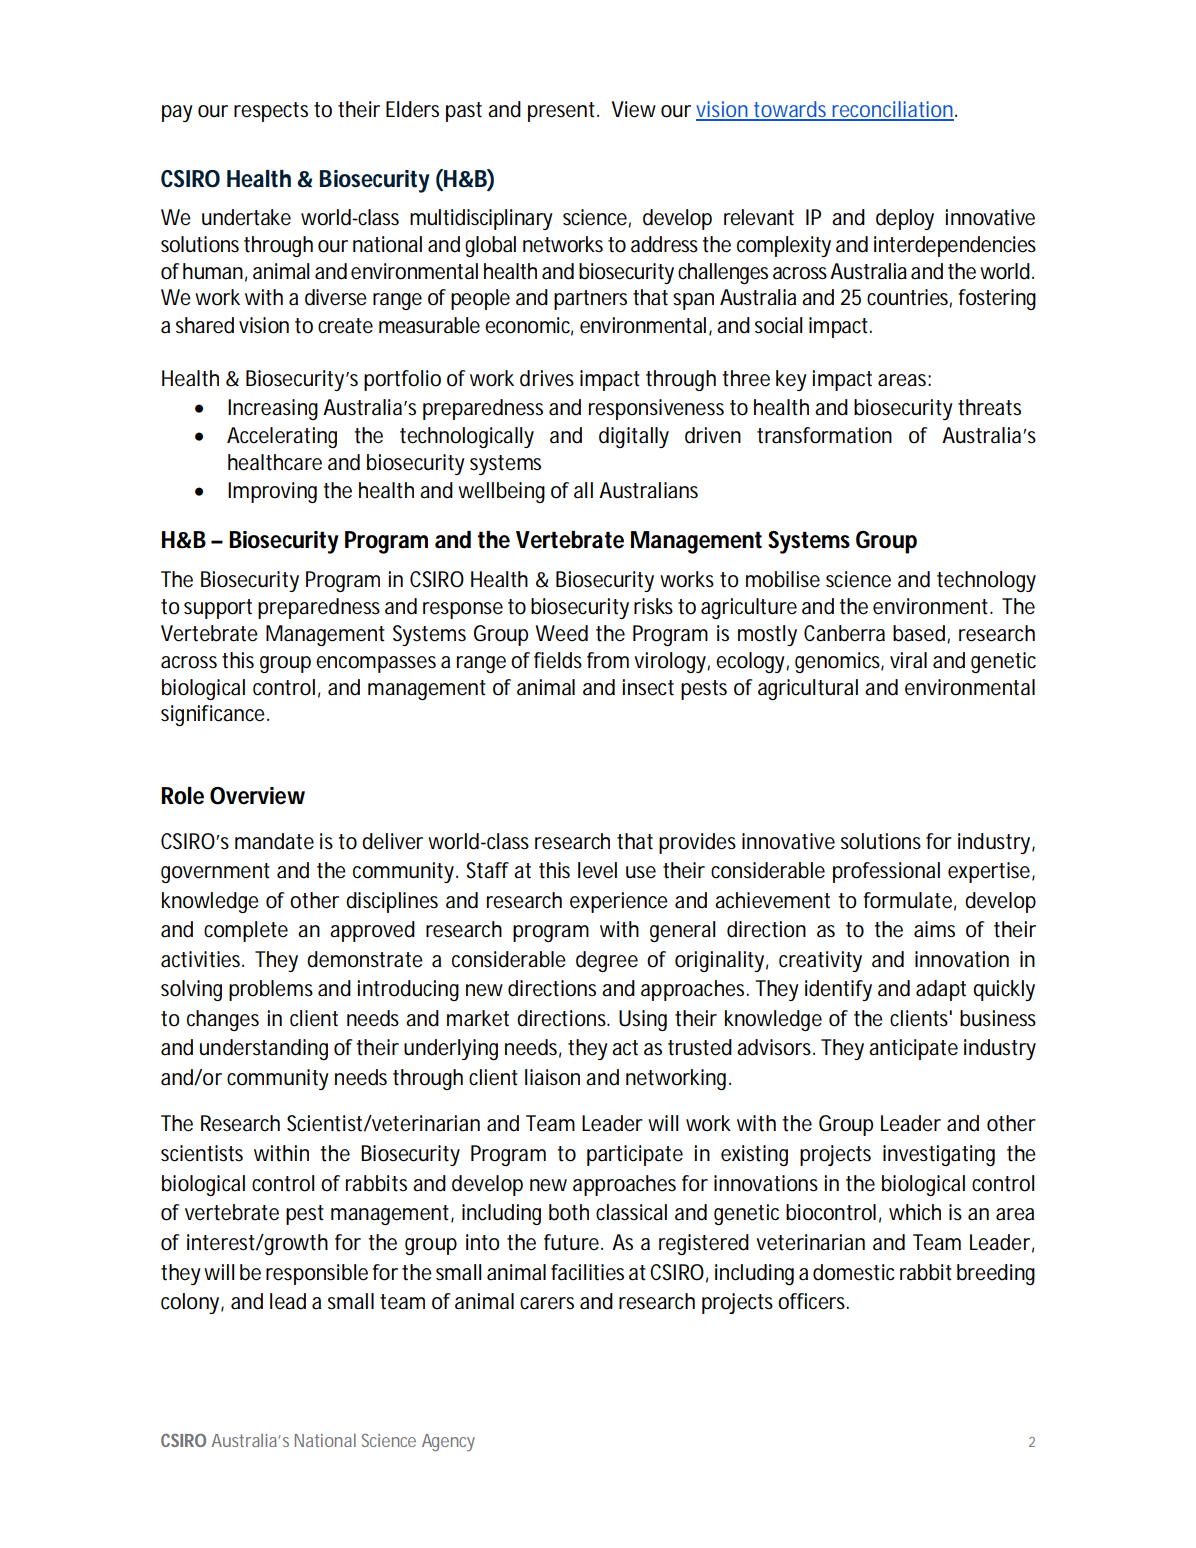 The image size is (1196, 1548). Describe the element at coordinates (264, 1049) in the image. I see `understanding` at that location.
